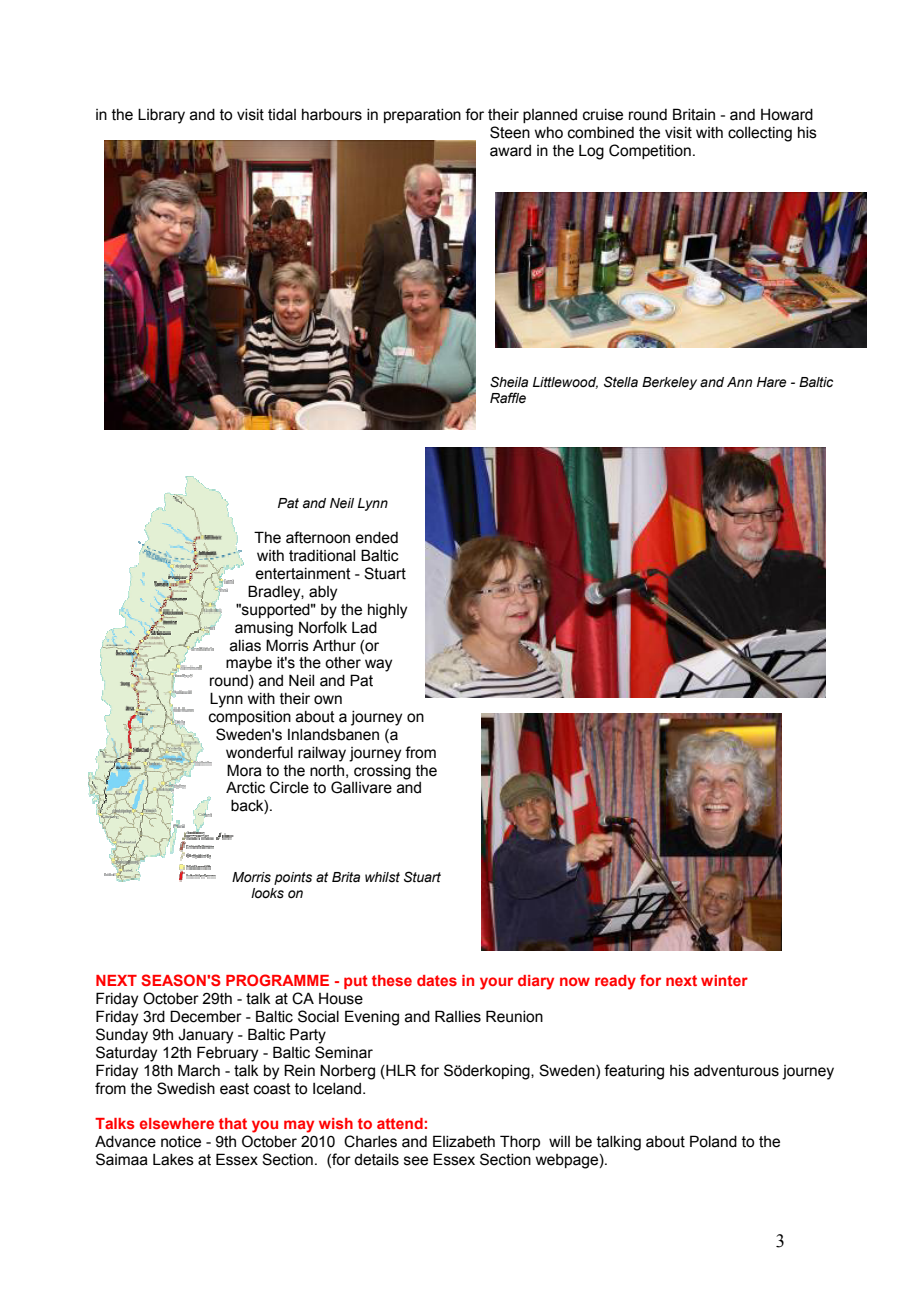 This screenshot has height=1308, width=924. Describe the element at coordinates (245, 646) in the screenshot. I see `alias` at that location.
